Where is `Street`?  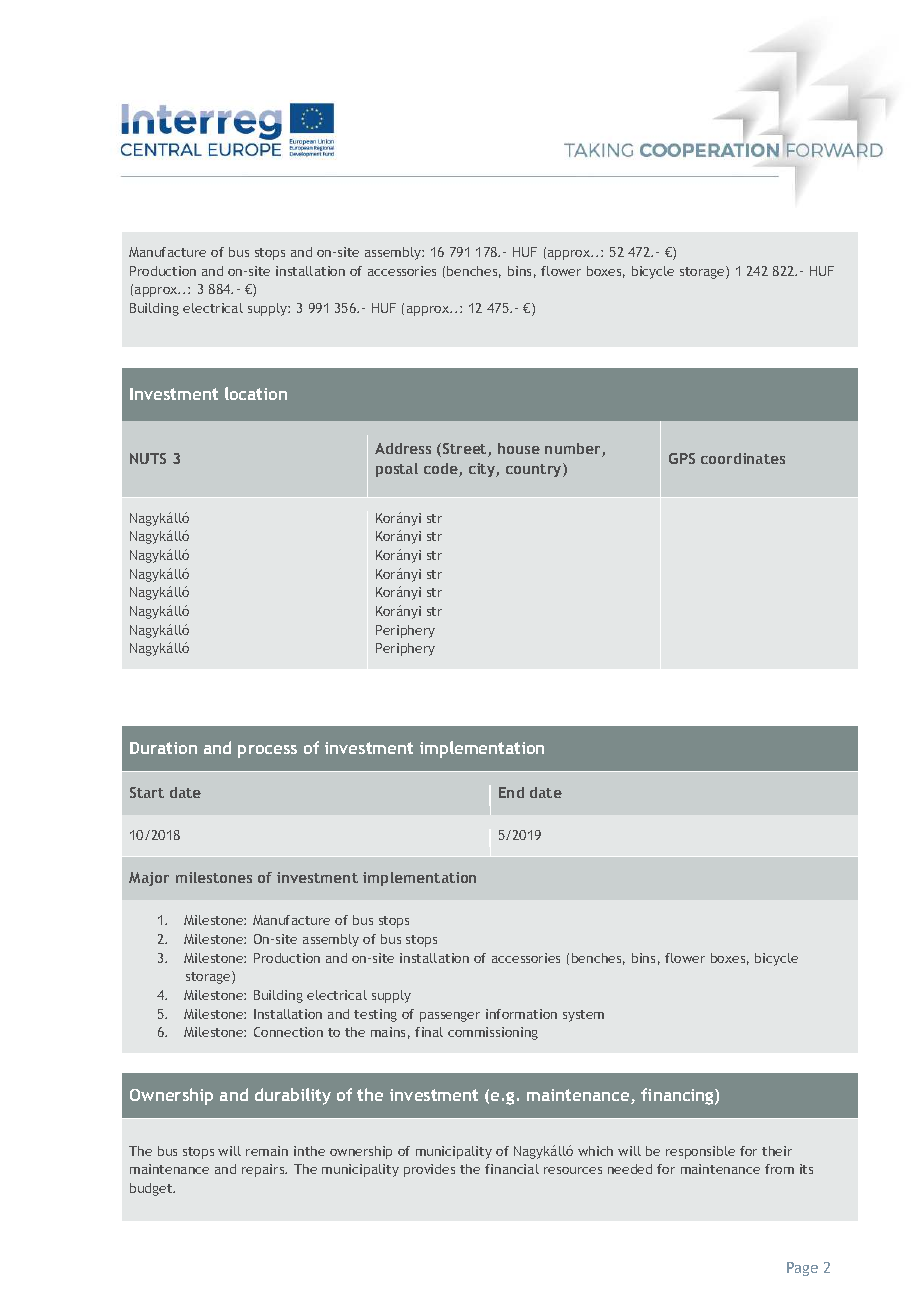 Street is located at coordinates (466, 450).
